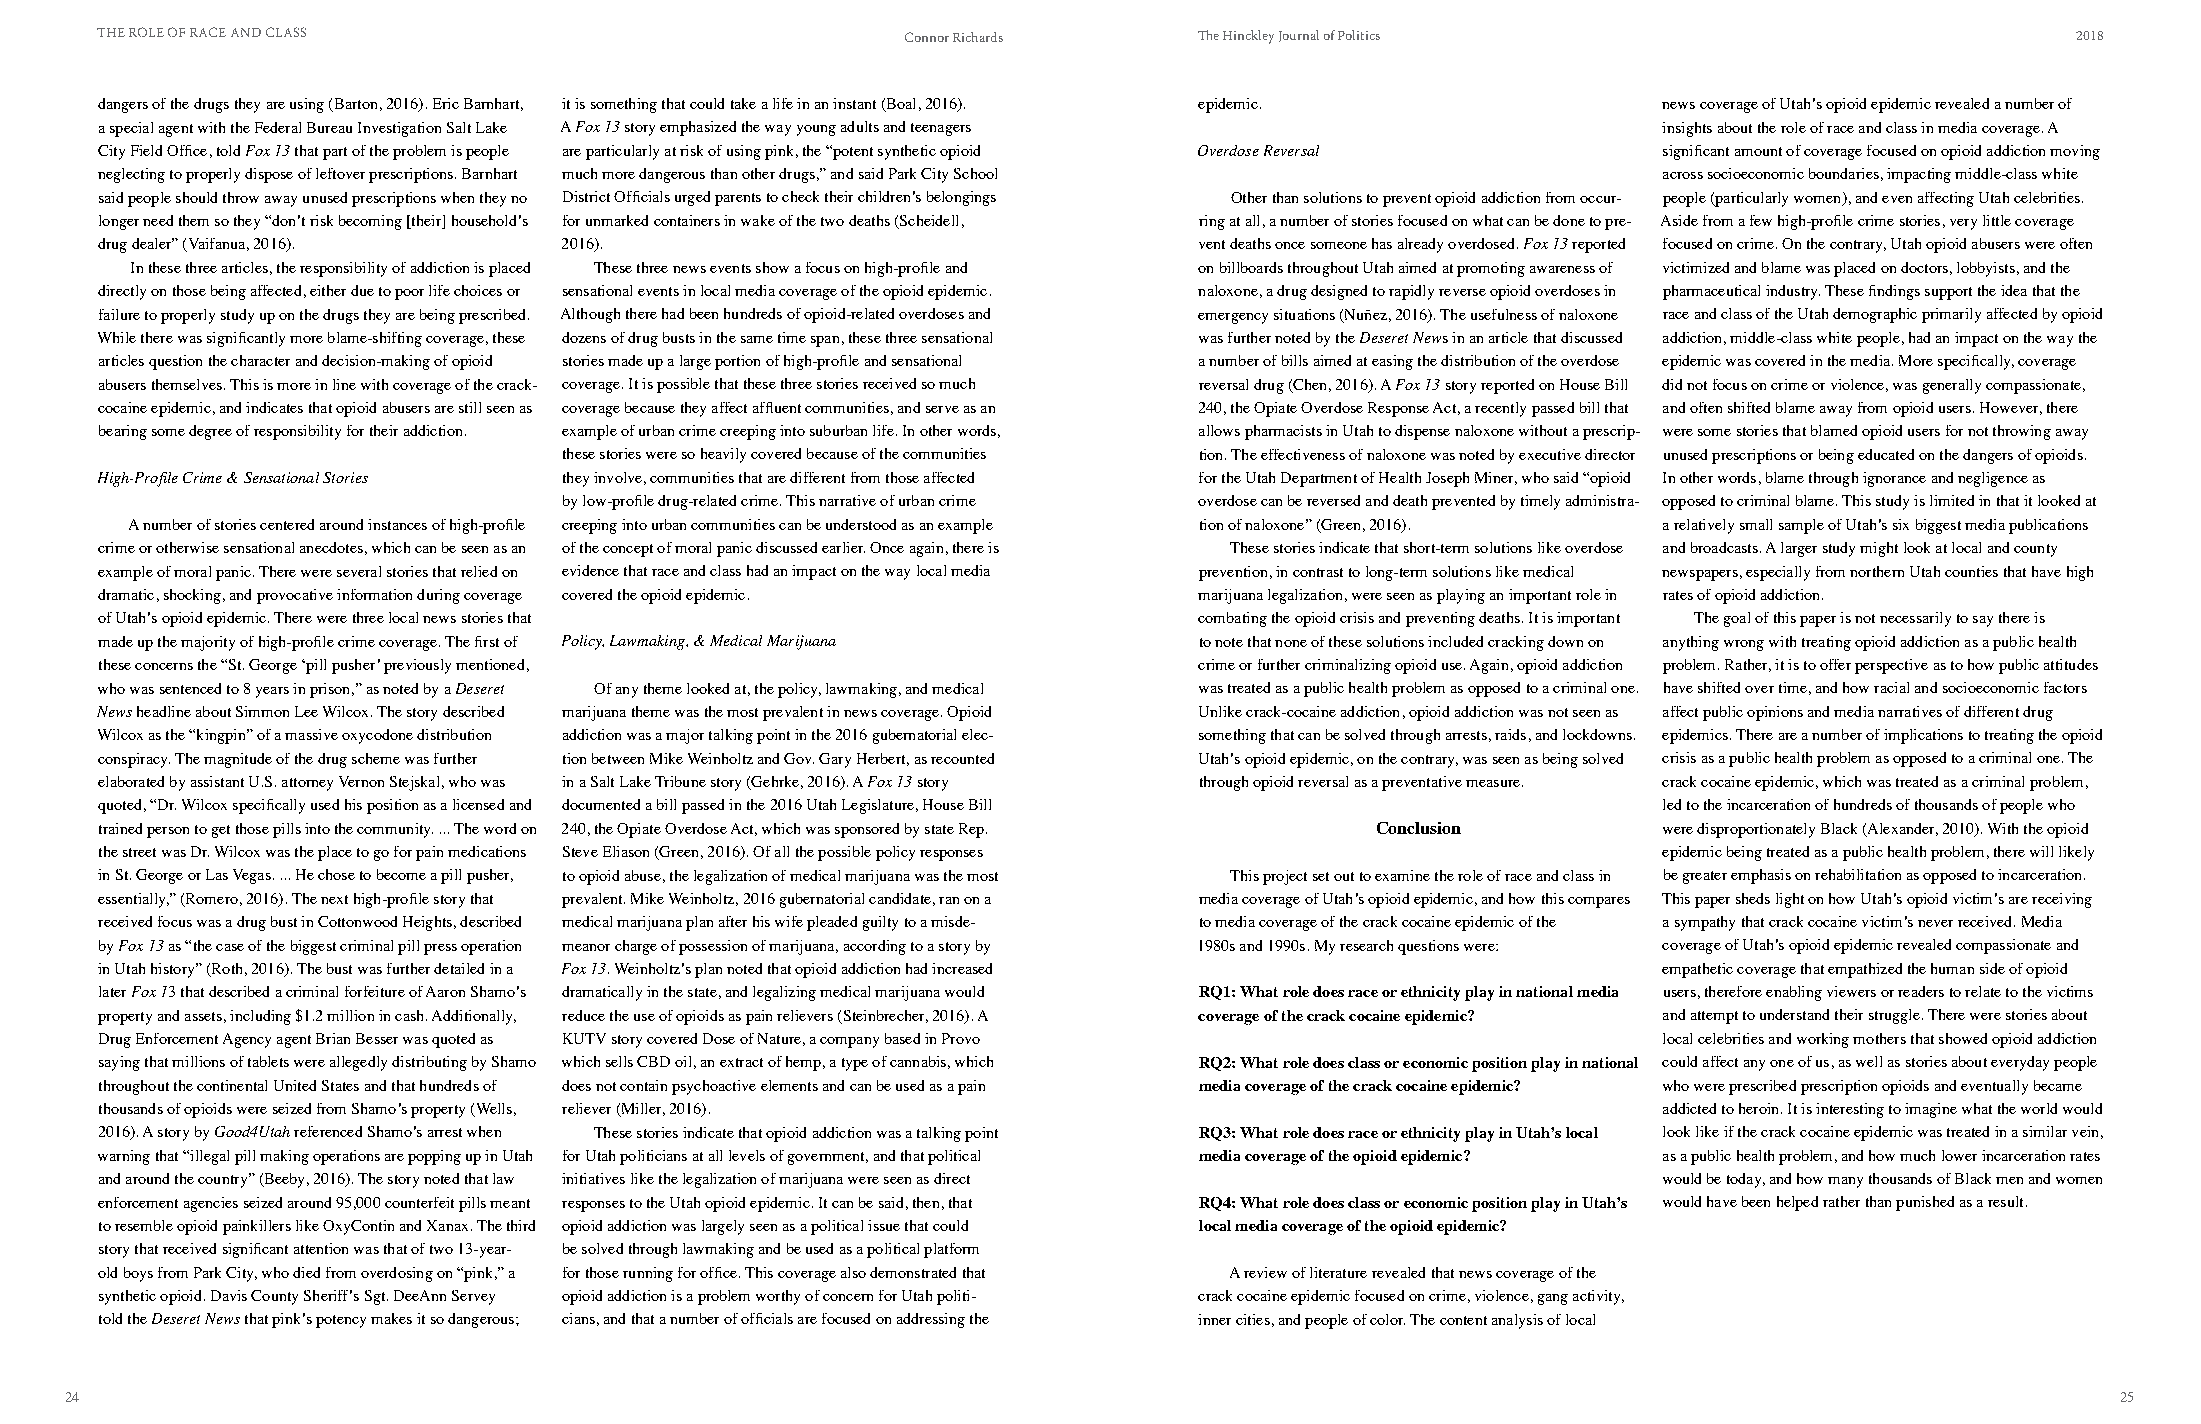 Image resolution: width=2201 pixels, height=1424 pixels. I want to click on Barton, so click(354, 105).
